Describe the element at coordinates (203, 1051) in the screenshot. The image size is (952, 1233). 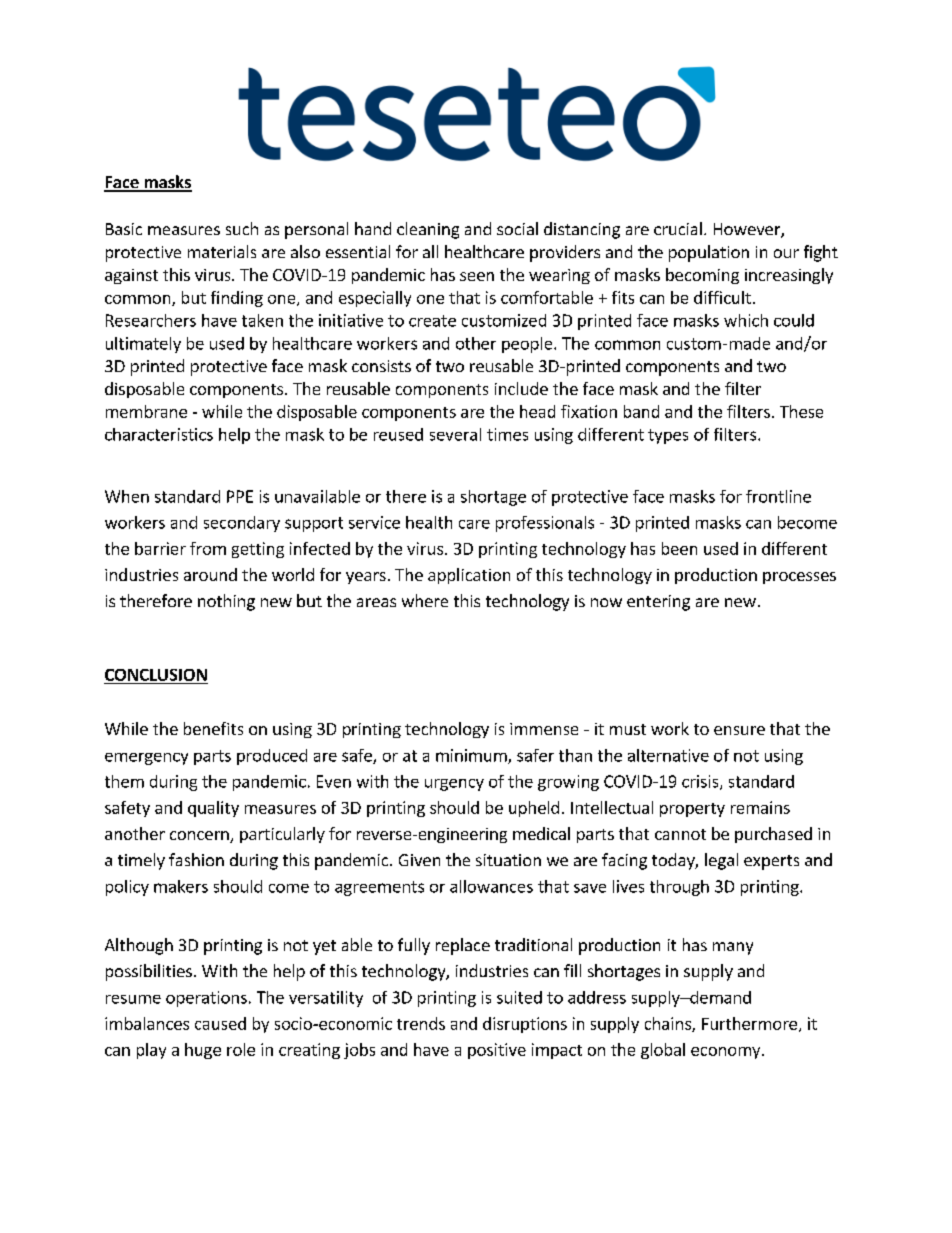
I see `huge` at that location.
